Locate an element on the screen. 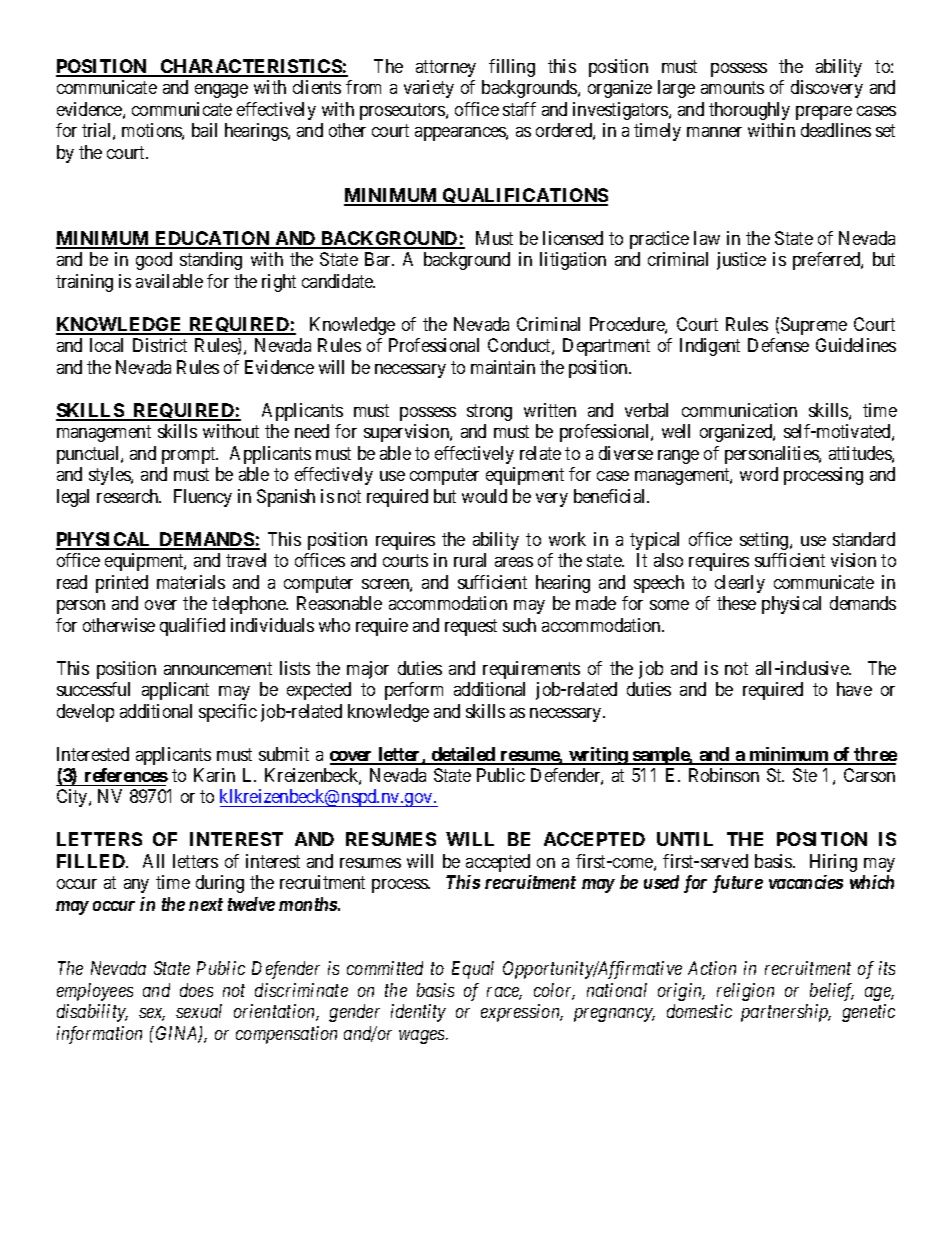  sexual is located at coordinates (199, 1011).
